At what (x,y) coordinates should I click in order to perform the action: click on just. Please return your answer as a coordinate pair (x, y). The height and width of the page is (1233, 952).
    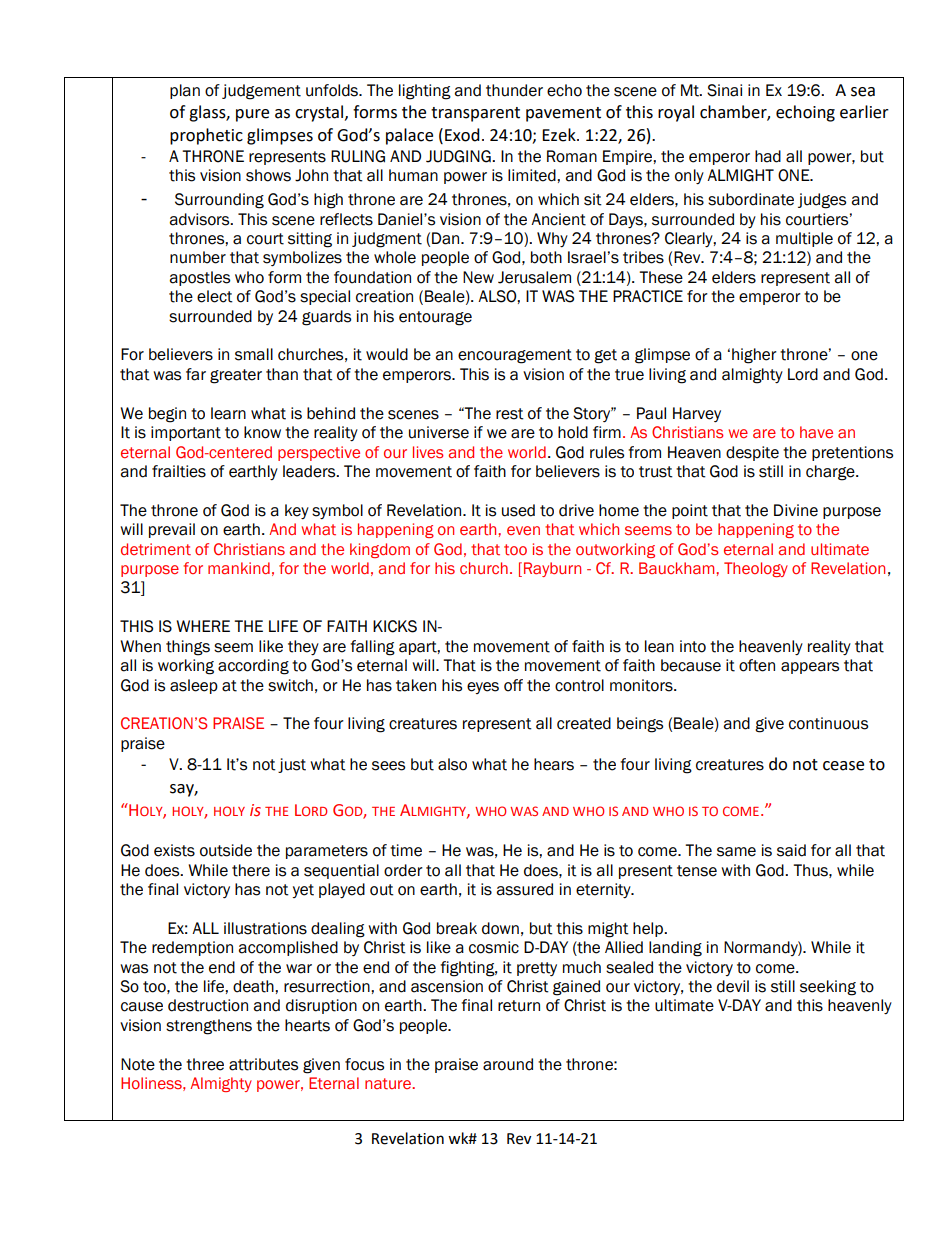
    Looking at the image, I should click on (292, 765).
